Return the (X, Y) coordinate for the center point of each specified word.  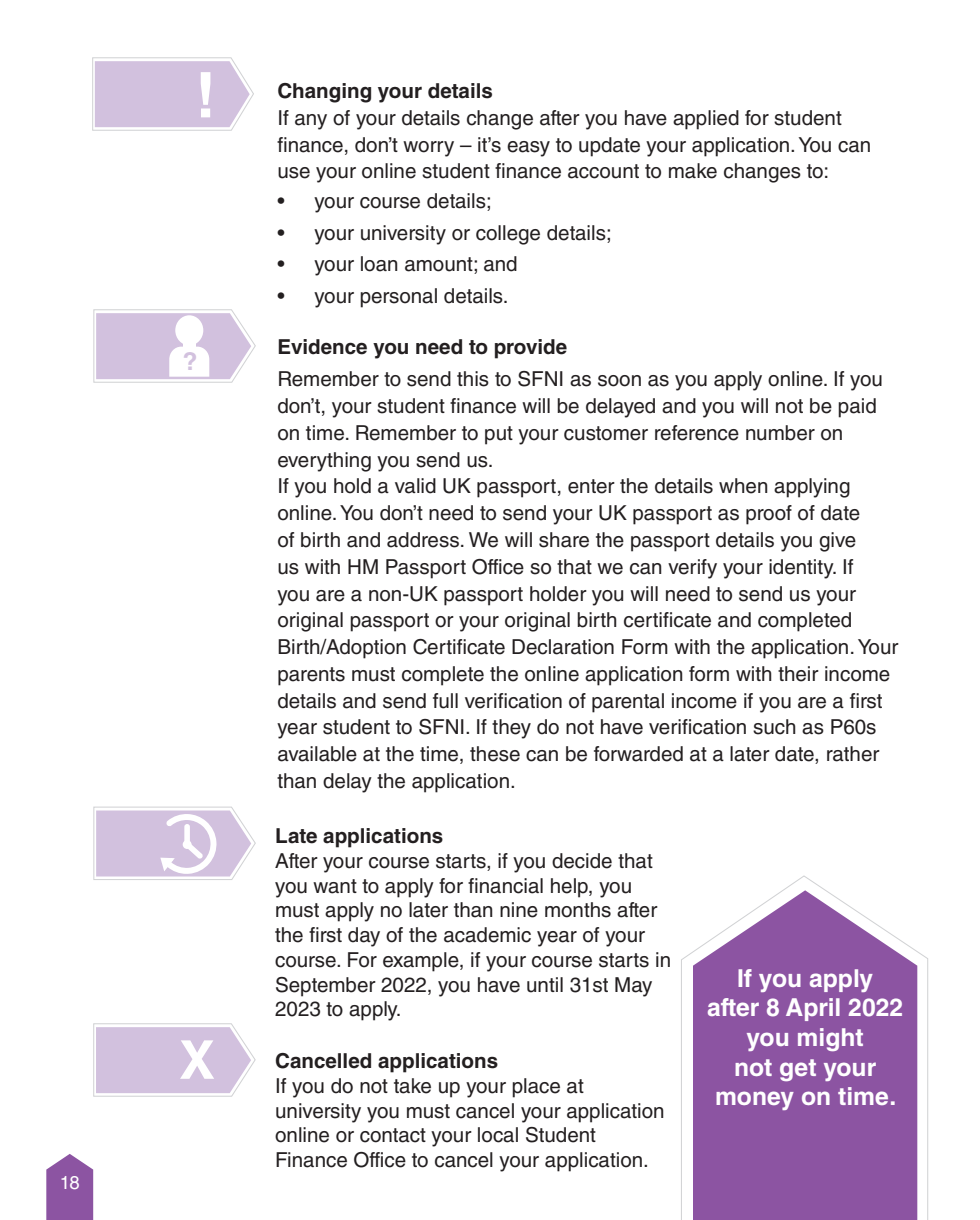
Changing (324, 93)
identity (802, 569)
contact (393, 1135)
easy (528, 149)
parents (311, 676)
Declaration (563, 647)
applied (706, 120)
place (536, 1088)
